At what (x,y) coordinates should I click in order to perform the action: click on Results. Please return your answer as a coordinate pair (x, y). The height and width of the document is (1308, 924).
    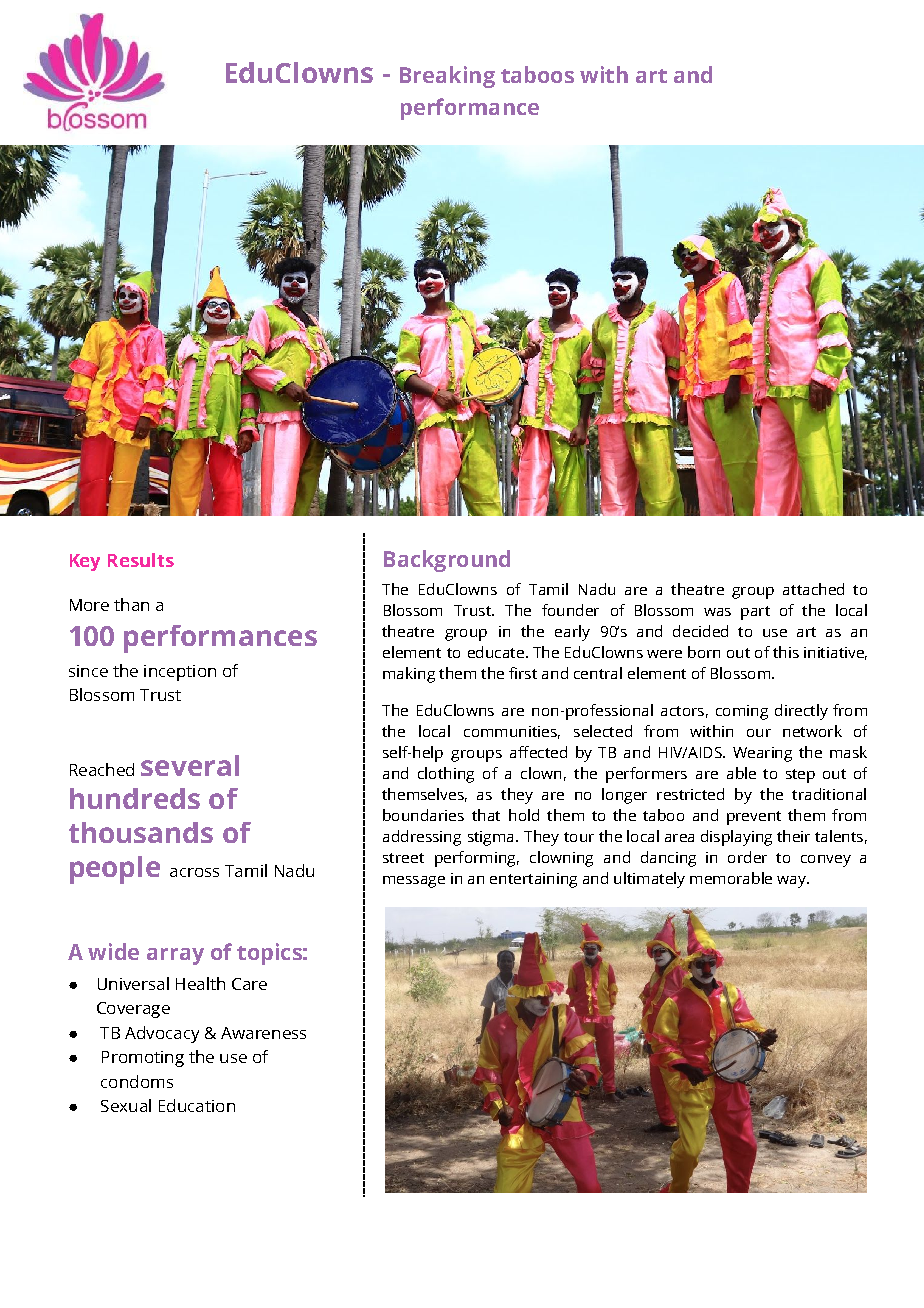
    Looking at the image, I should click on (141, 560).
